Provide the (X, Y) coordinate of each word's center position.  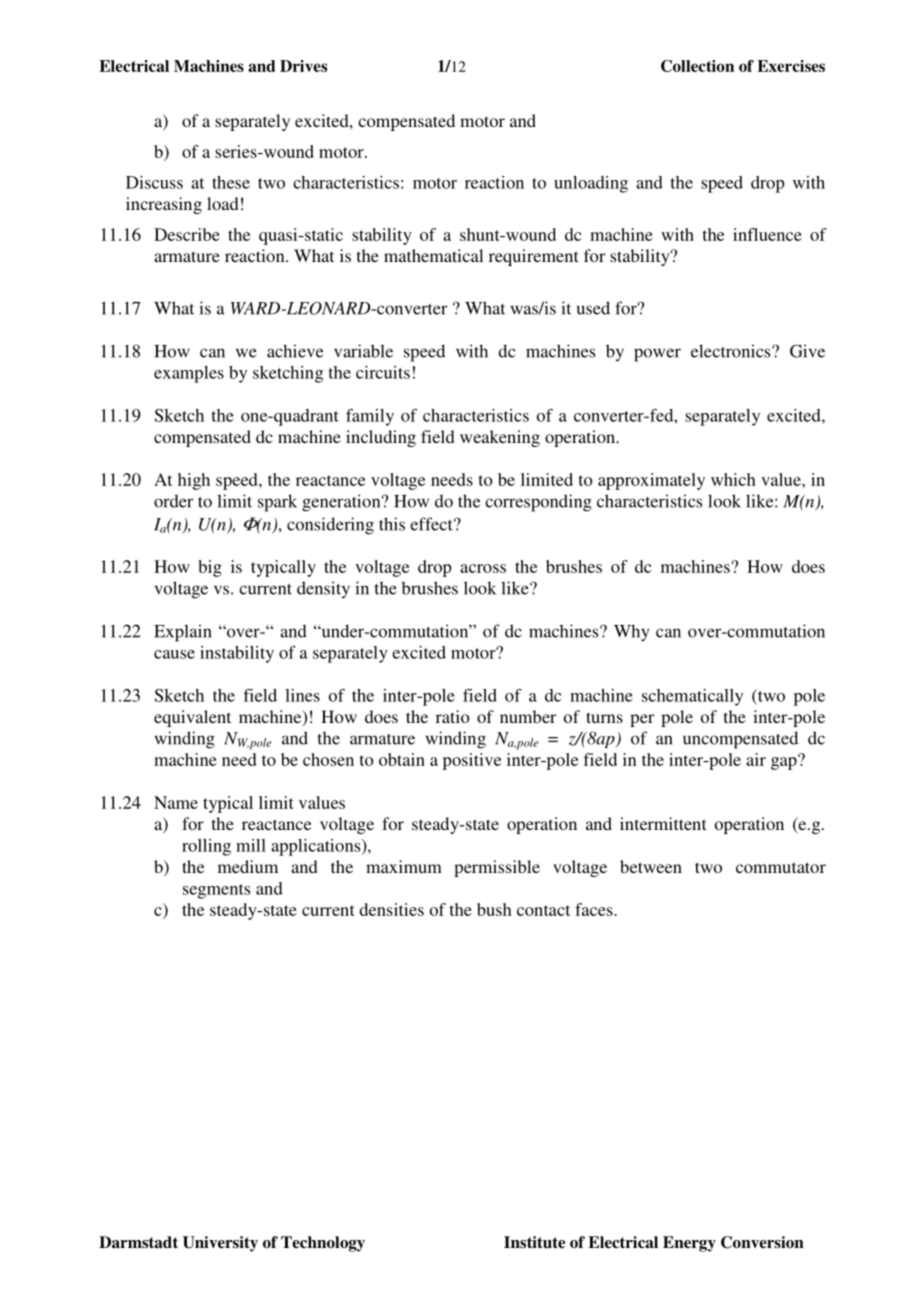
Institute (534, 1242)
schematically (692, 697)
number (528, 716)
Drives (303, 66)
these (231, 182)
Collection (697, 66)
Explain (183, 633)
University (220, 1244)
